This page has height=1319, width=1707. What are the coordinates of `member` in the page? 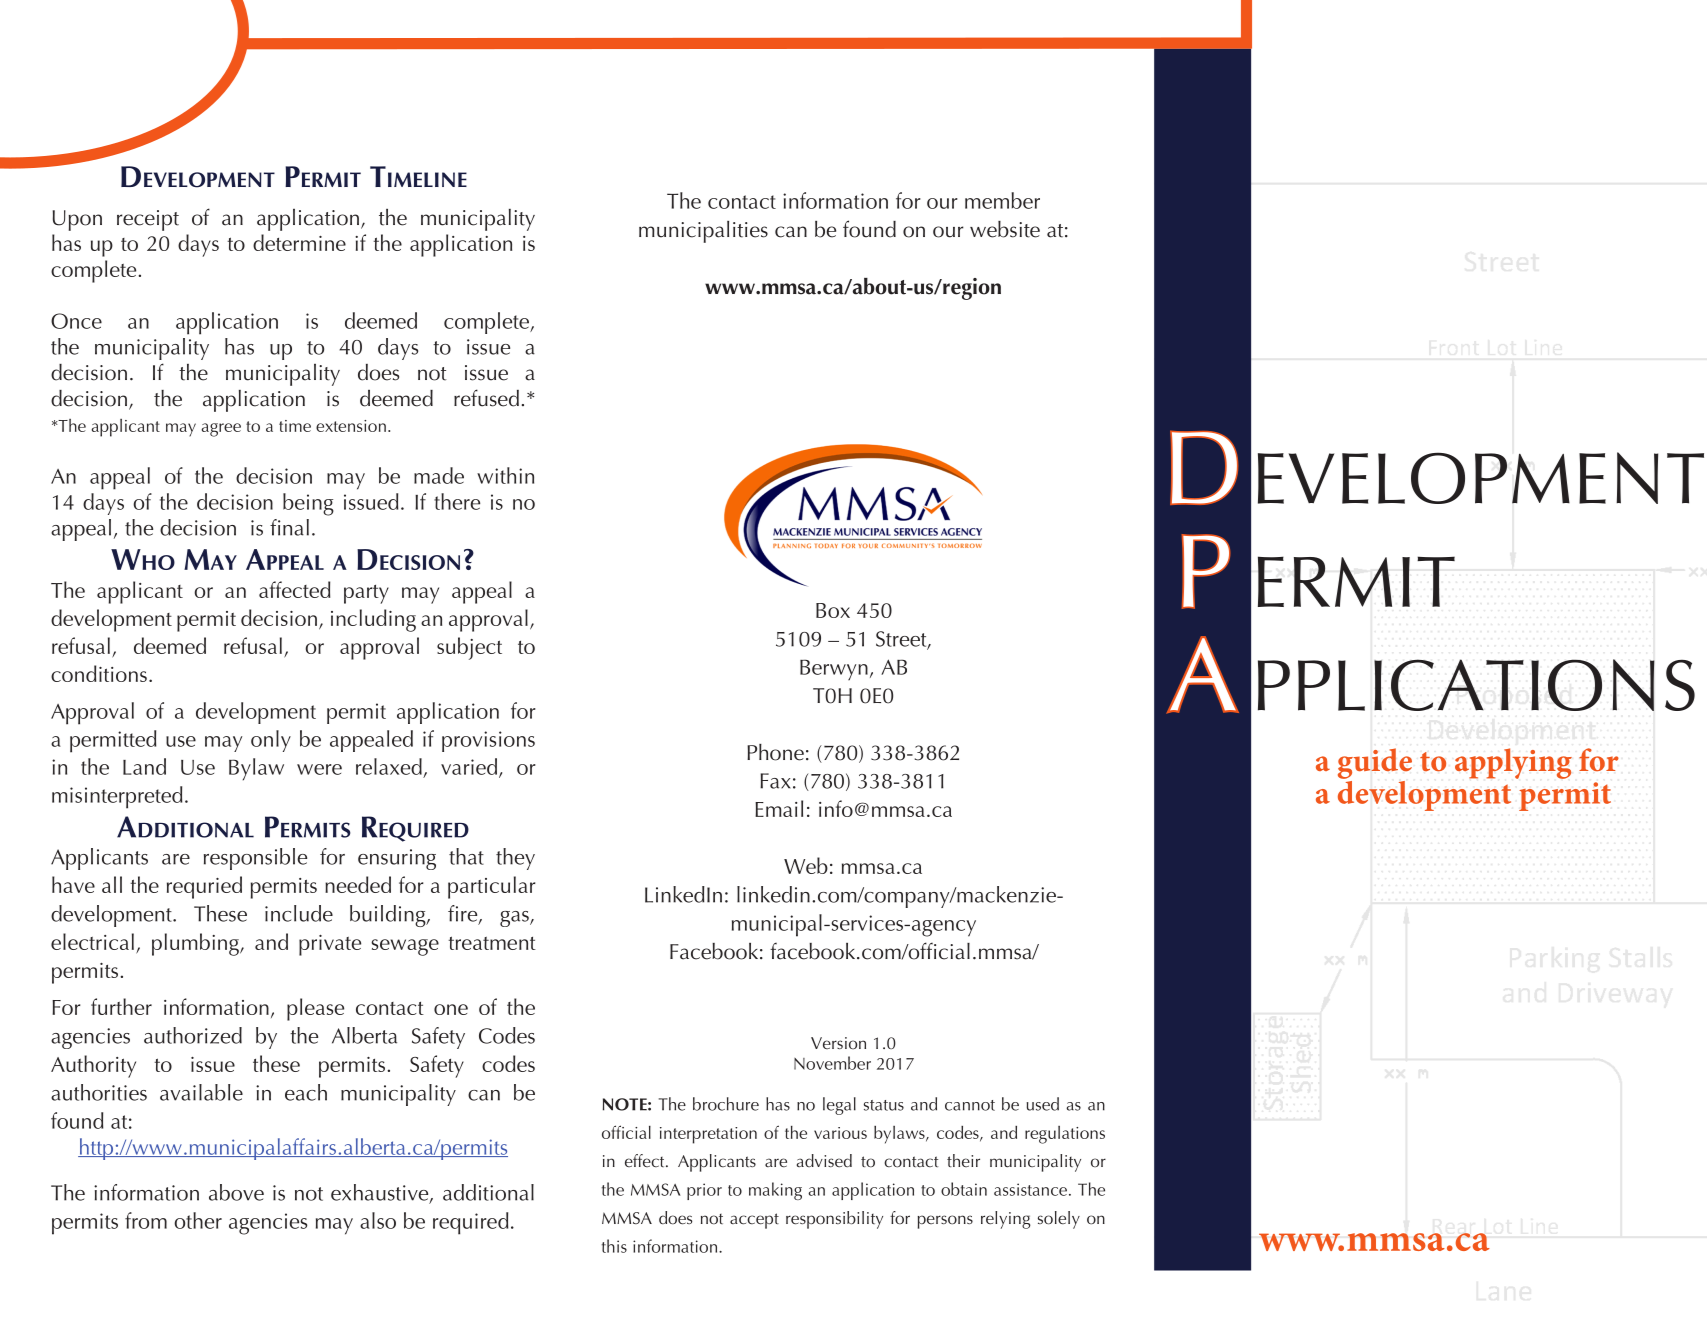 It's located at (1002, 200).
